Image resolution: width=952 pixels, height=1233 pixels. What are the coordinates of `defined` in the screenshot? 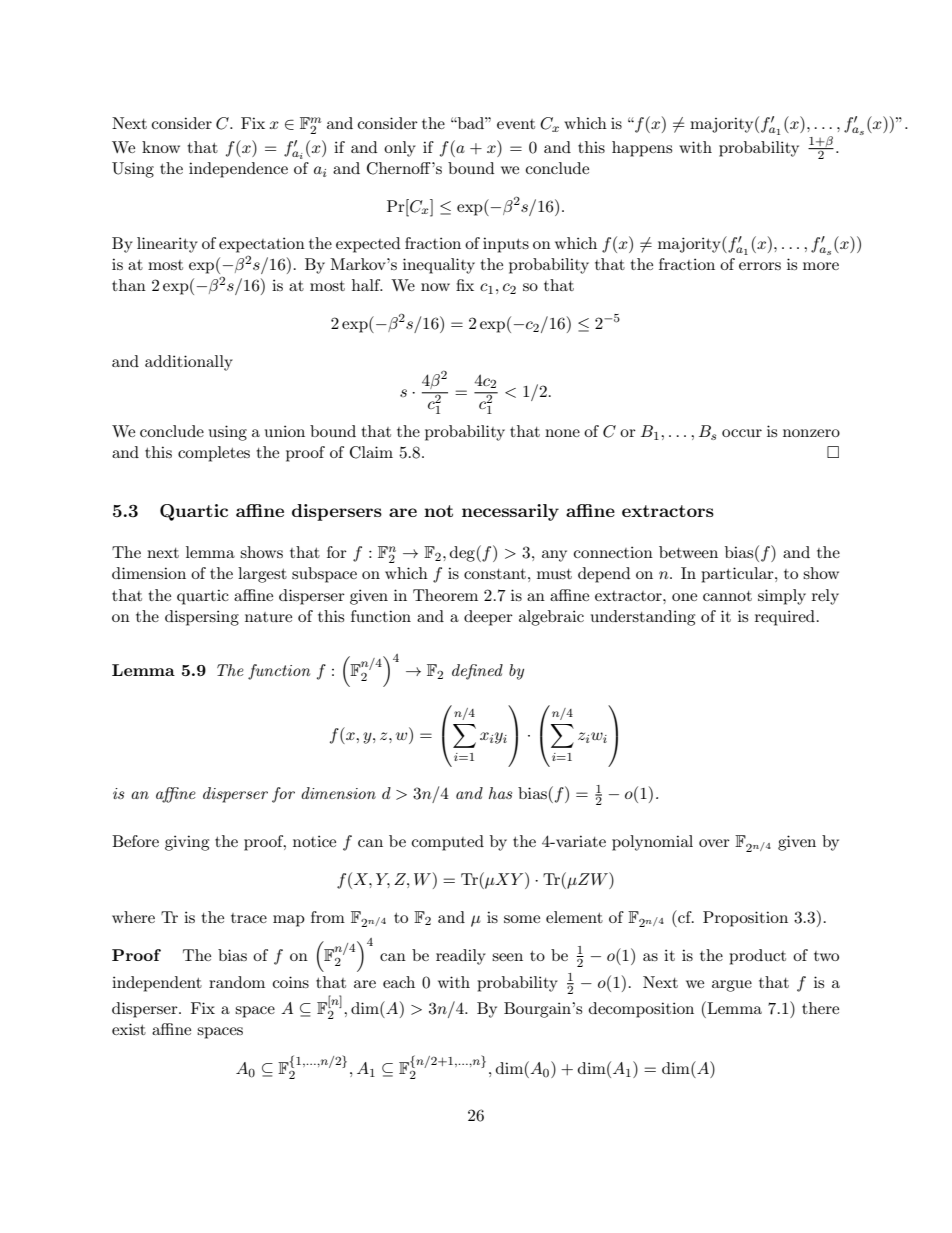 It's located at (477, 672).
